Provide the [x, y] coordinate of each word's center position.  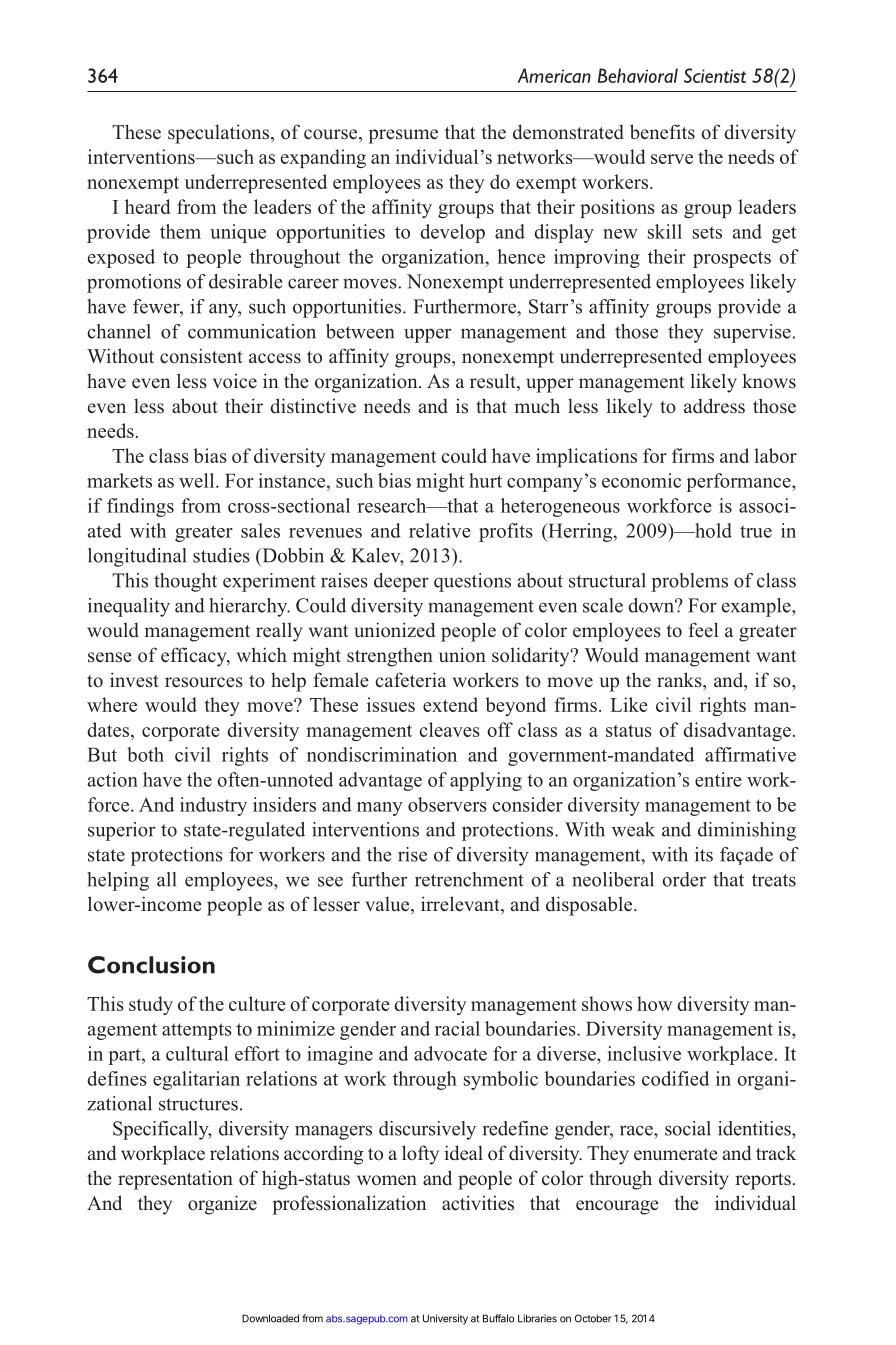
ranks [680, 680]
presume [403, 136]
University [445, 1319]
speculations [218, 134]
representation [175, 1180]
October [593, 1318]
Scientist [715, 75]
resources [204, 682]
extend [450, 704]
